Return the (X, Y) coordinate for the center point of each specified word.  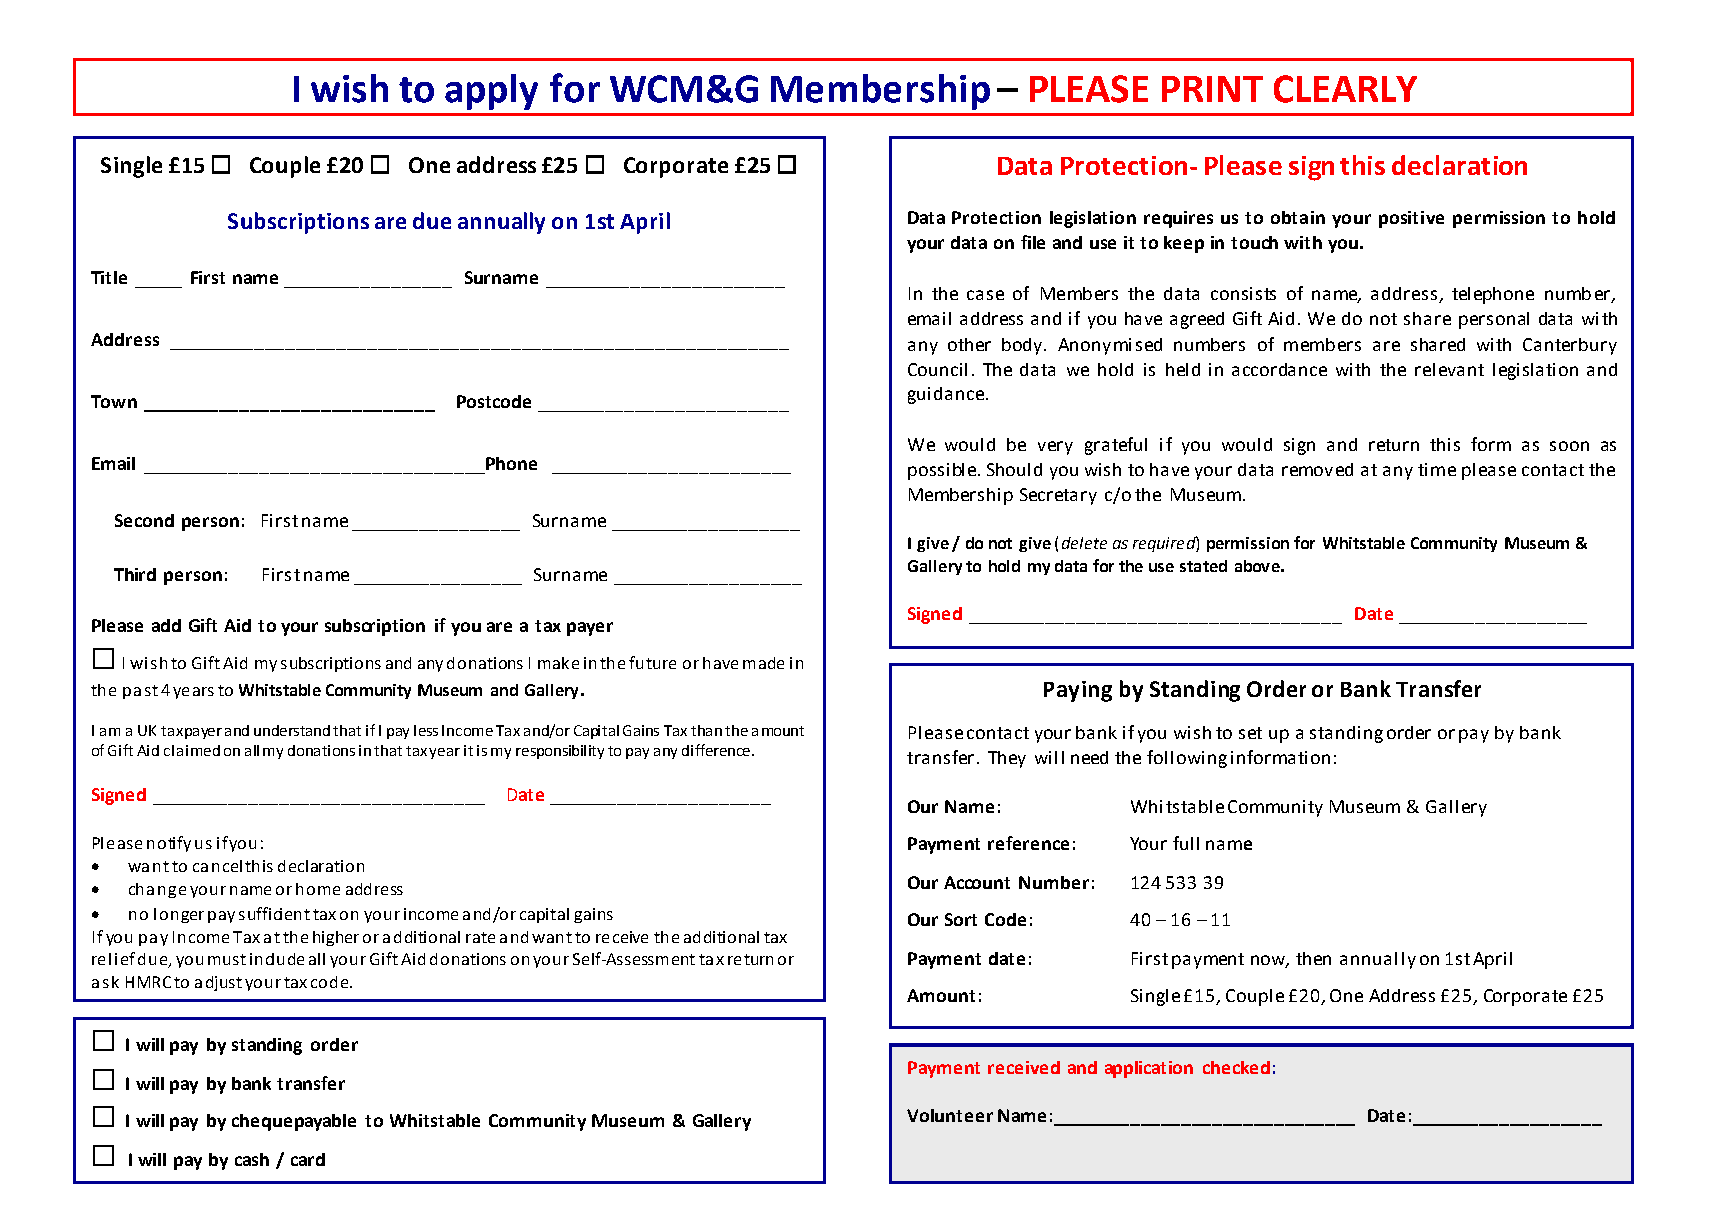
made (763, 663)
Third (135, 574)
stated (1203, 566)
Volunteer (950, 1115)
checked (1236, 1067)
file (1033, 242)
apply (491, 92)
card (308, 1159)
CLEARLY (1345, 89)
